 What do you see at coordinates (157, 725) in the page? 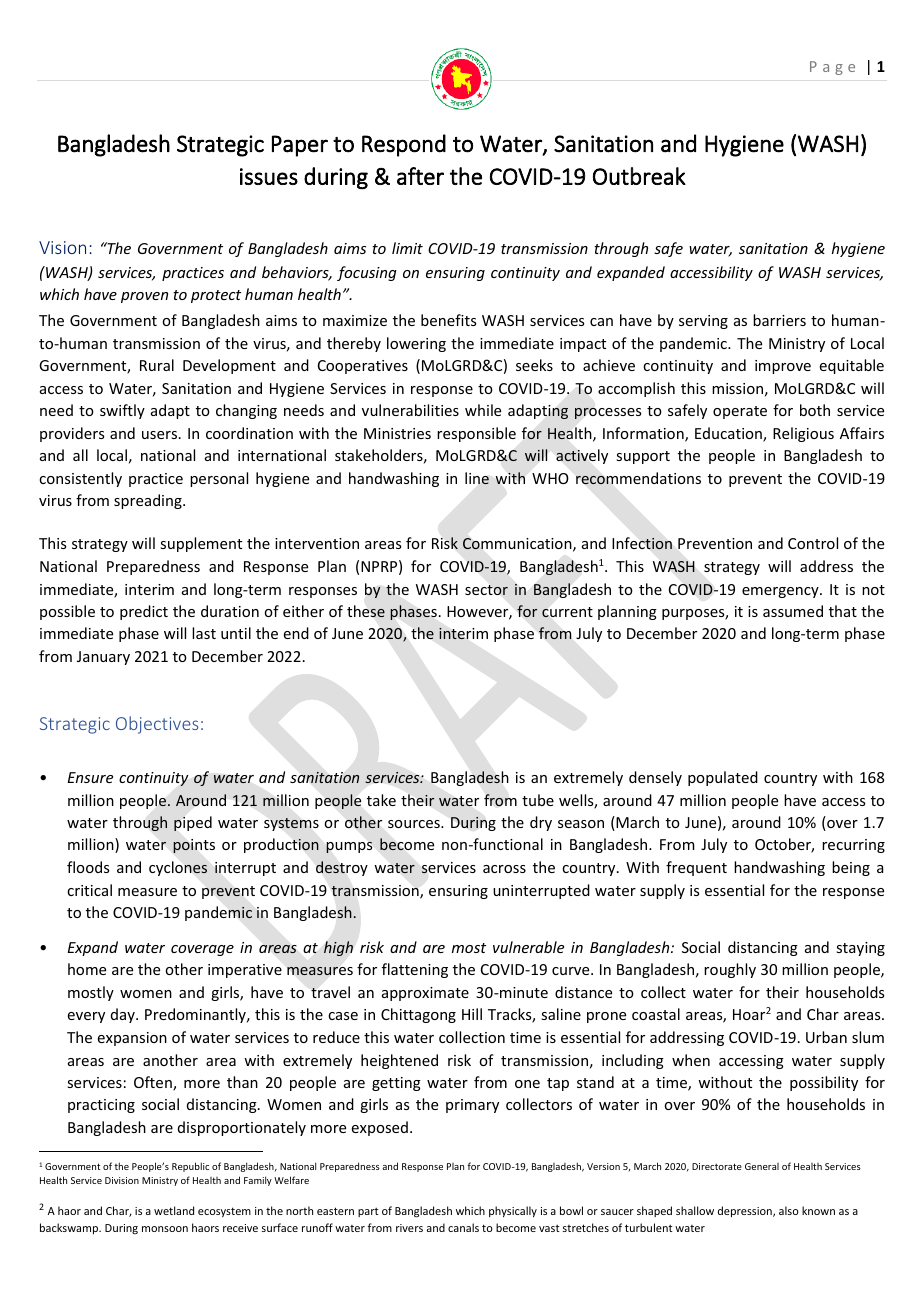
I see `Objectives` at bounding box center [157, 725].
